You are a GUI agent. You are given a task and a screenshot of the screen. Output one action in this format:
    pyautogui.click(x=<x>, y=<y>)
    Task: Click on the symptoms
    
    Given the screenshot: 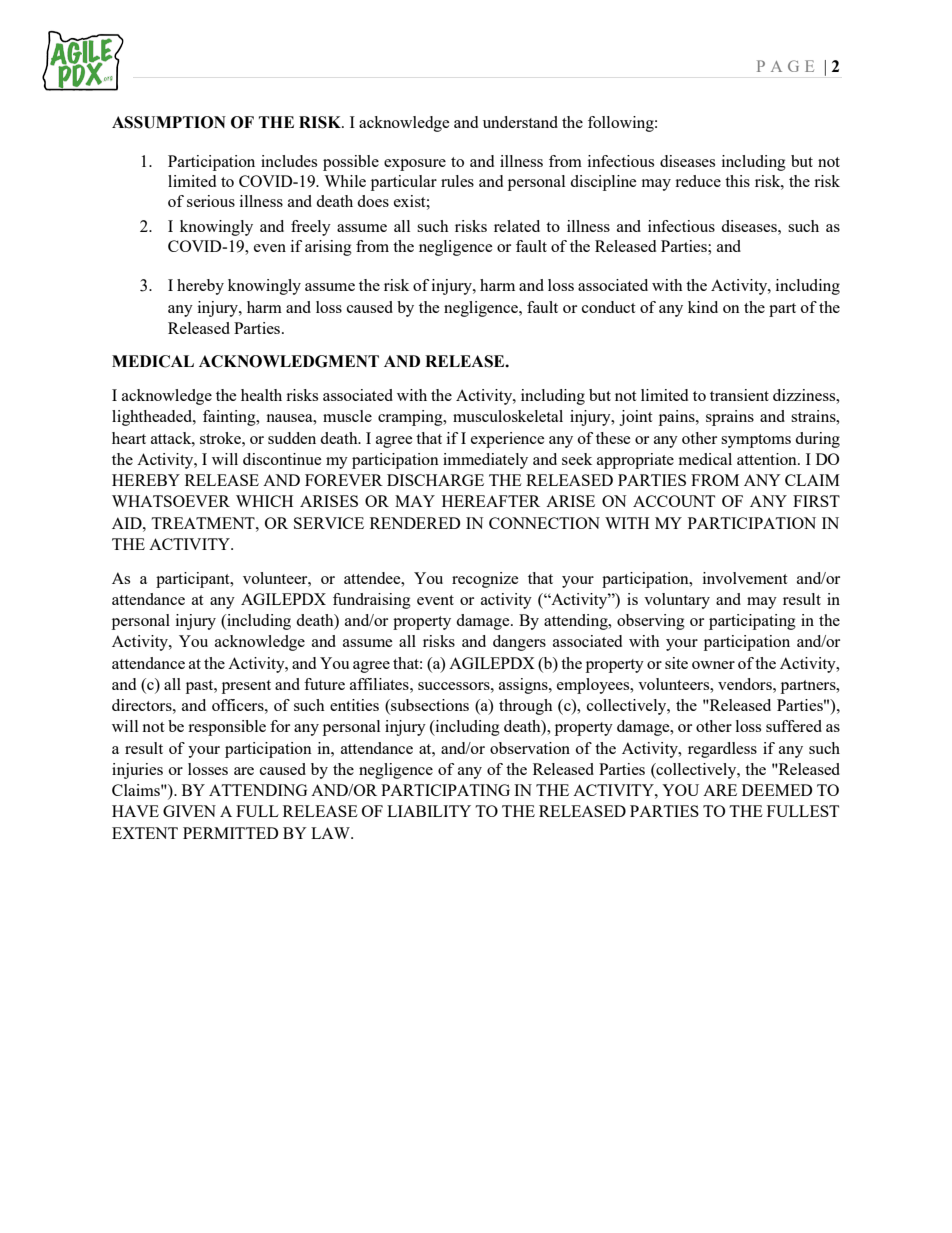 What is the action you would take?
    pyautogui.click(x=756, y=441)
